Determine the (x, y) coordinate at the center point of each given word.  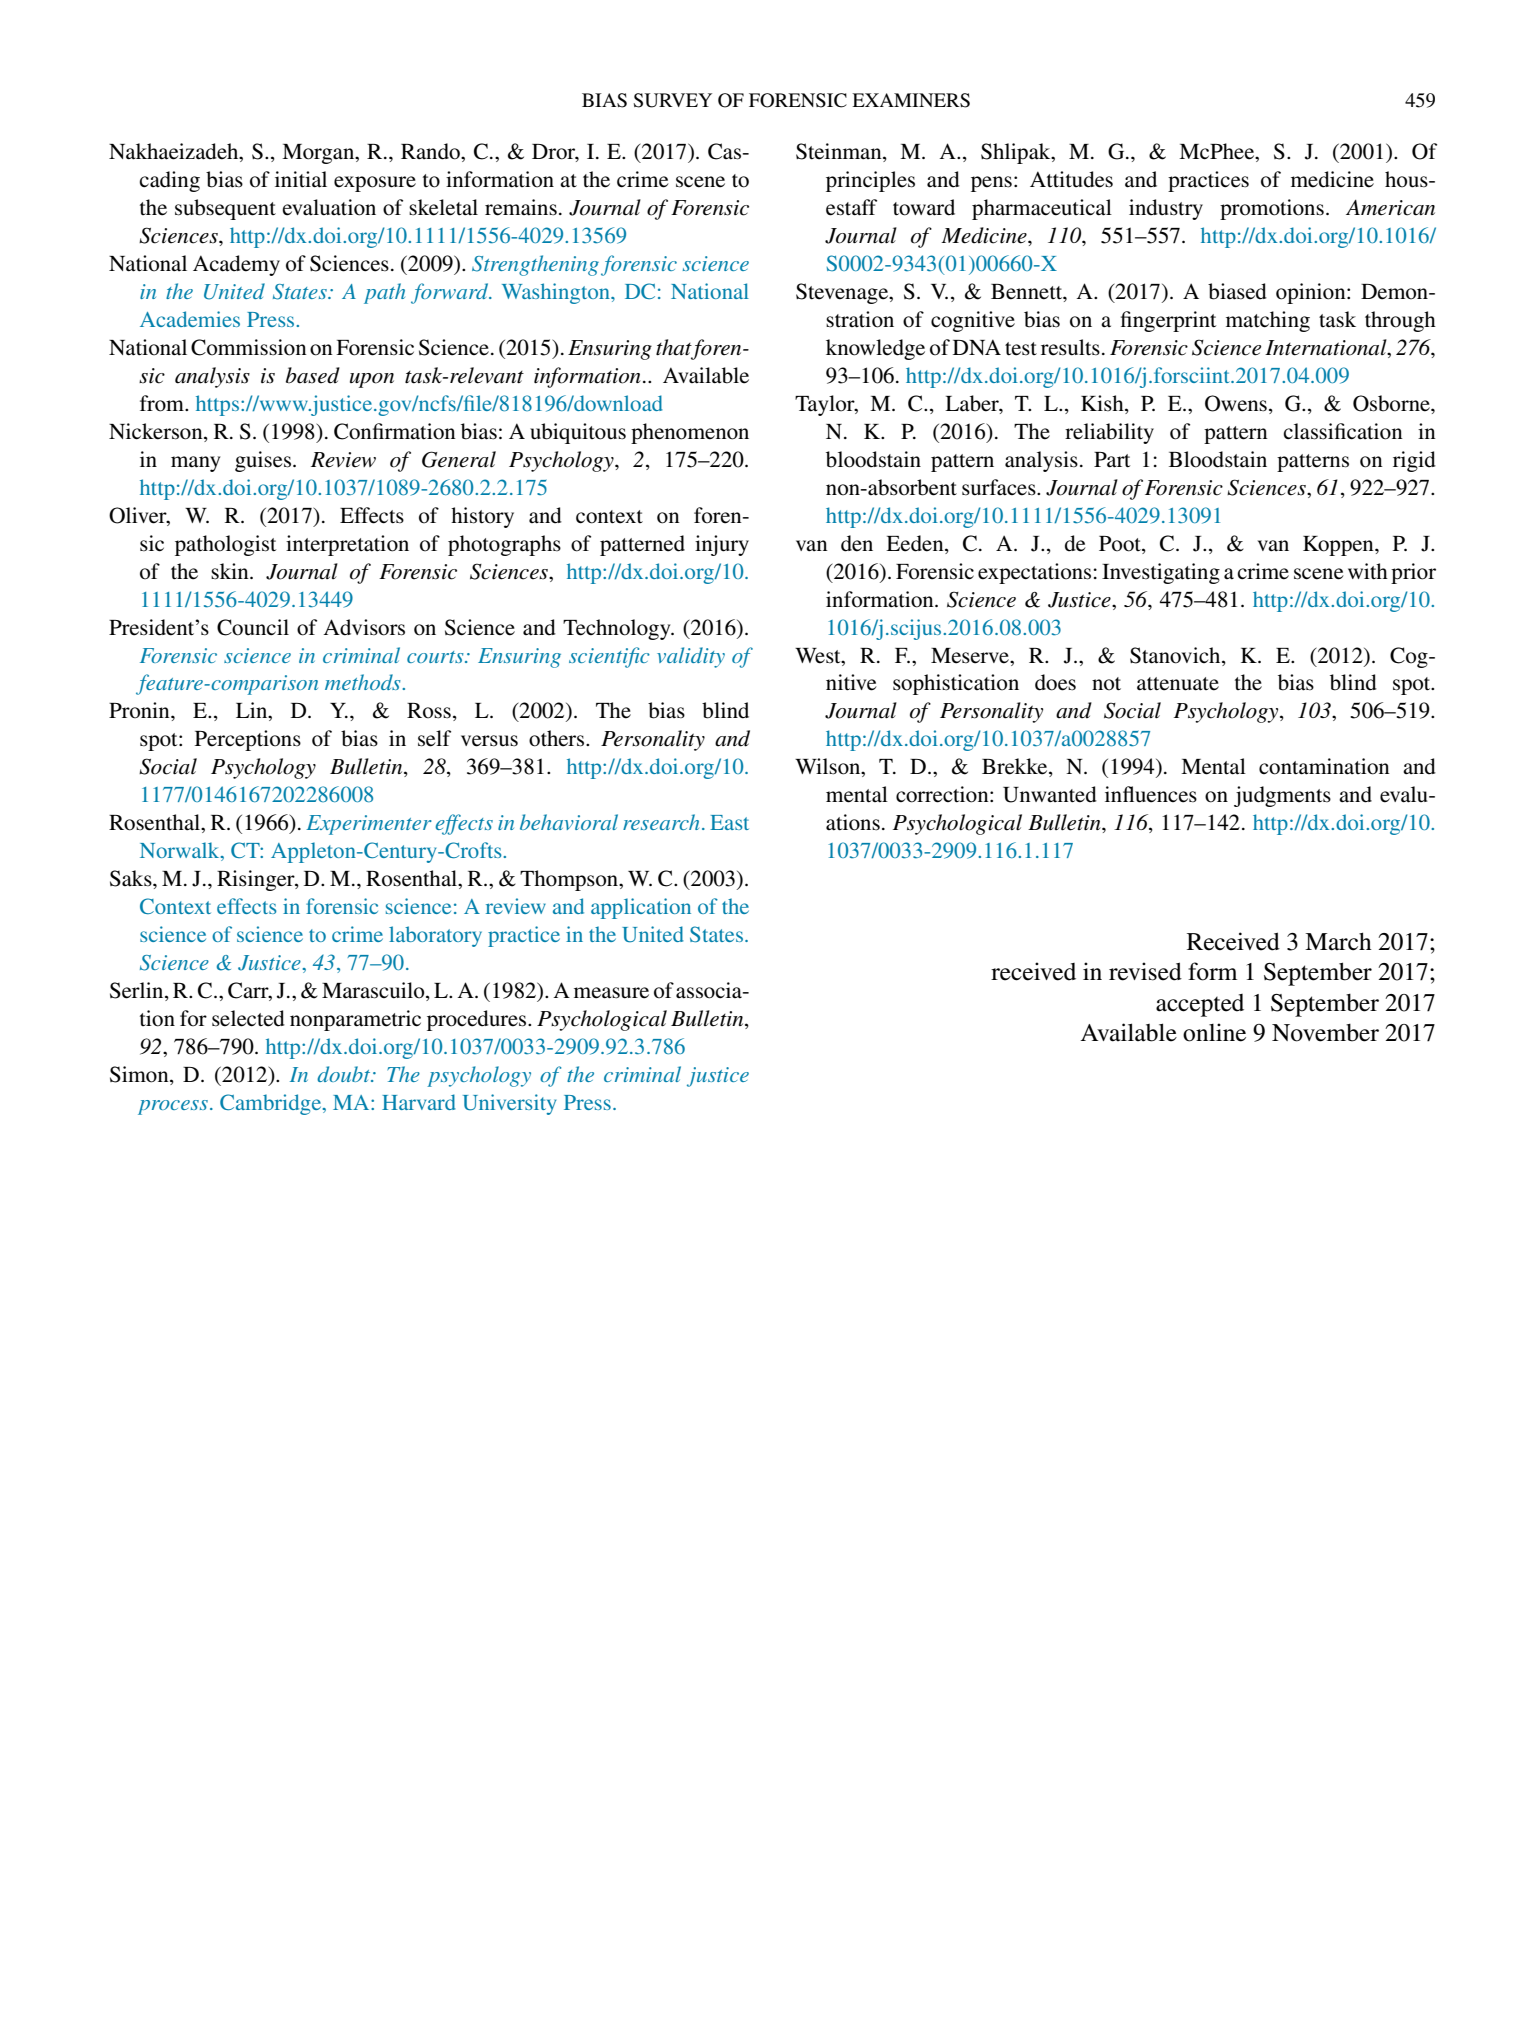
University (509, 1104)
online (1214, 1032)
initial (301, 179)
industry (1166, 209)
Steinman (840, 152)
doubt (345, 1074)
